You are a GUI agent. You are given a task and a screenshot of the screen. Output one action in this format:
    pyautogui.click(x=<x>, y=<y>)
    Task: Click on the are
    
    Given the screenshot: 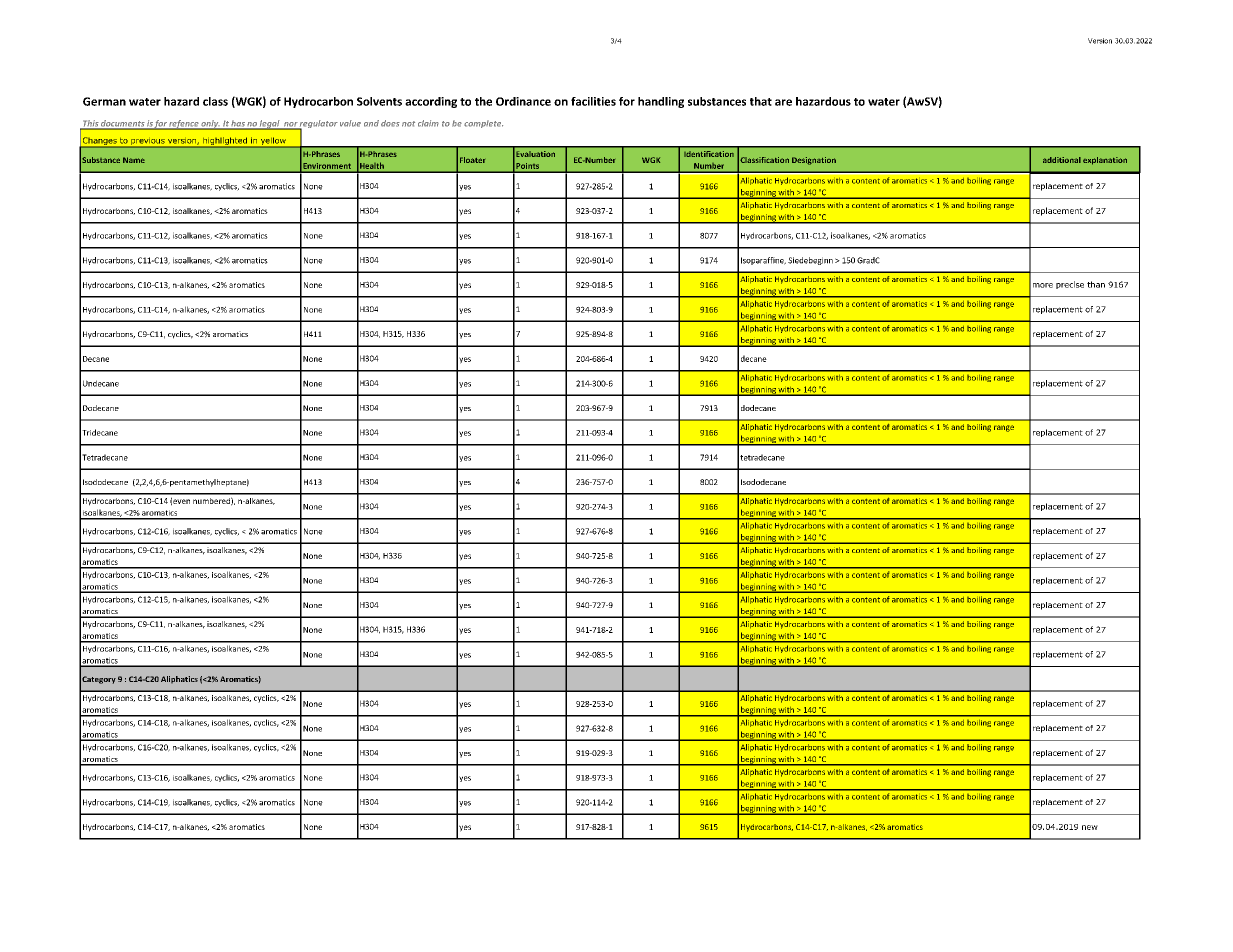 What is the action you would take?
    pyautogui.click(x=783, y=102)
